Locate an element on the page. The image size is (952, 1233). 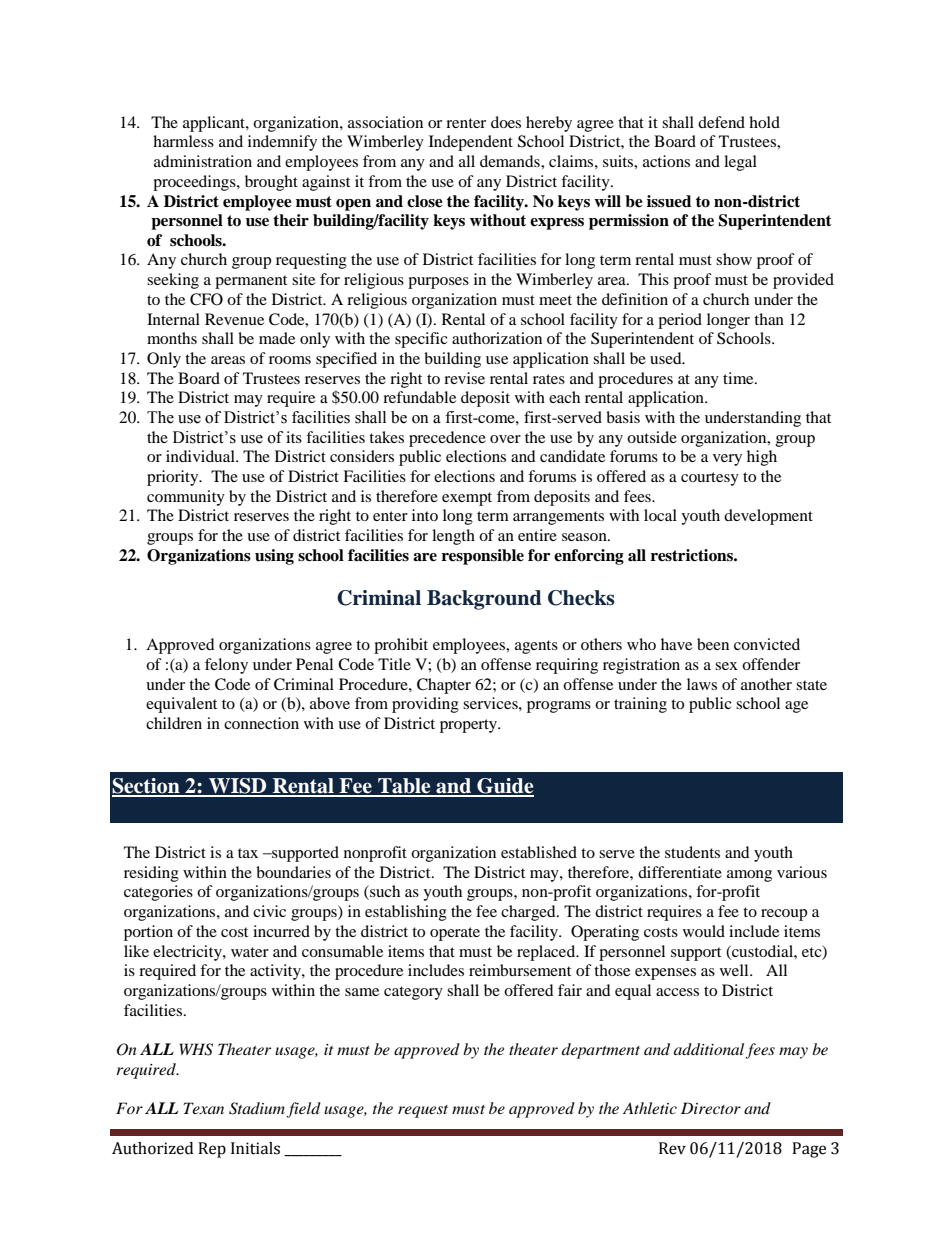
administration is located at coordinates (203, 161).
